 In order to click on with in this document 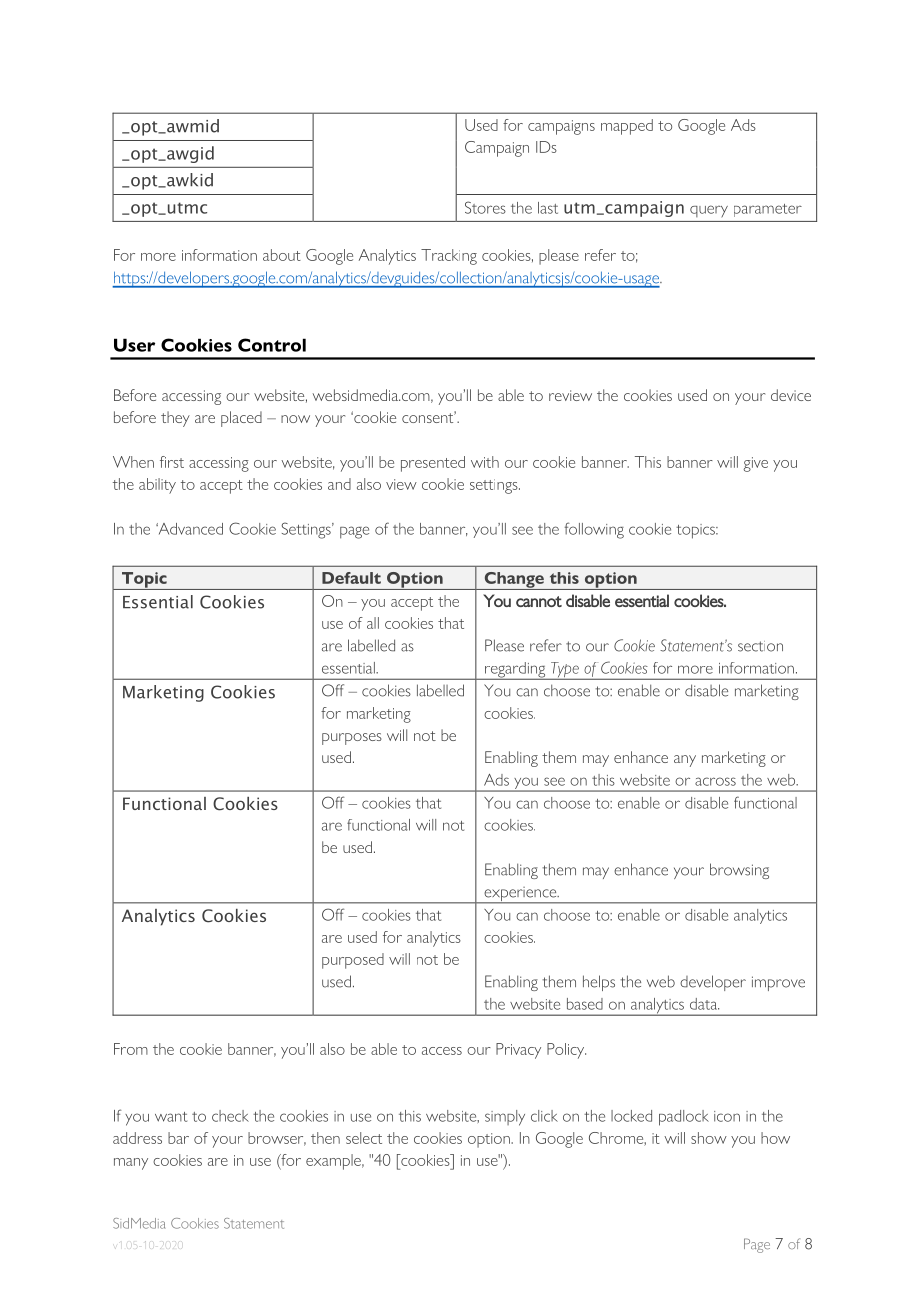, I will do `click(485, 462)`.
